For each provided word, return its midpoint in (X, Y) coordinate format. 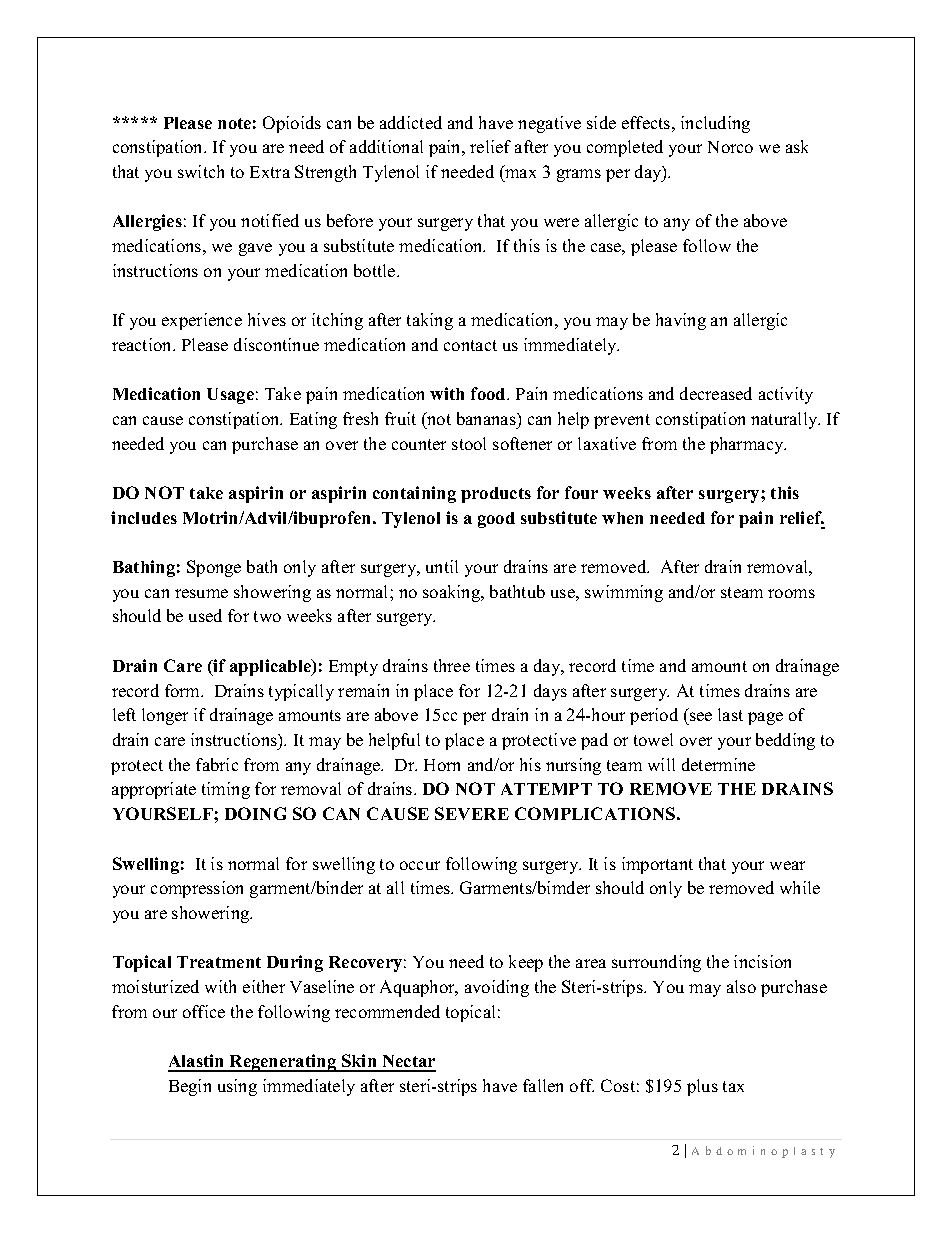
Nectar (408, 1063)
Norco (730, 147)
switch (201, 171)
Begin (190, 1087)
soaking (453, 593)
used (205, 615)
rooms (791, 593)
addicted (411, 122)
